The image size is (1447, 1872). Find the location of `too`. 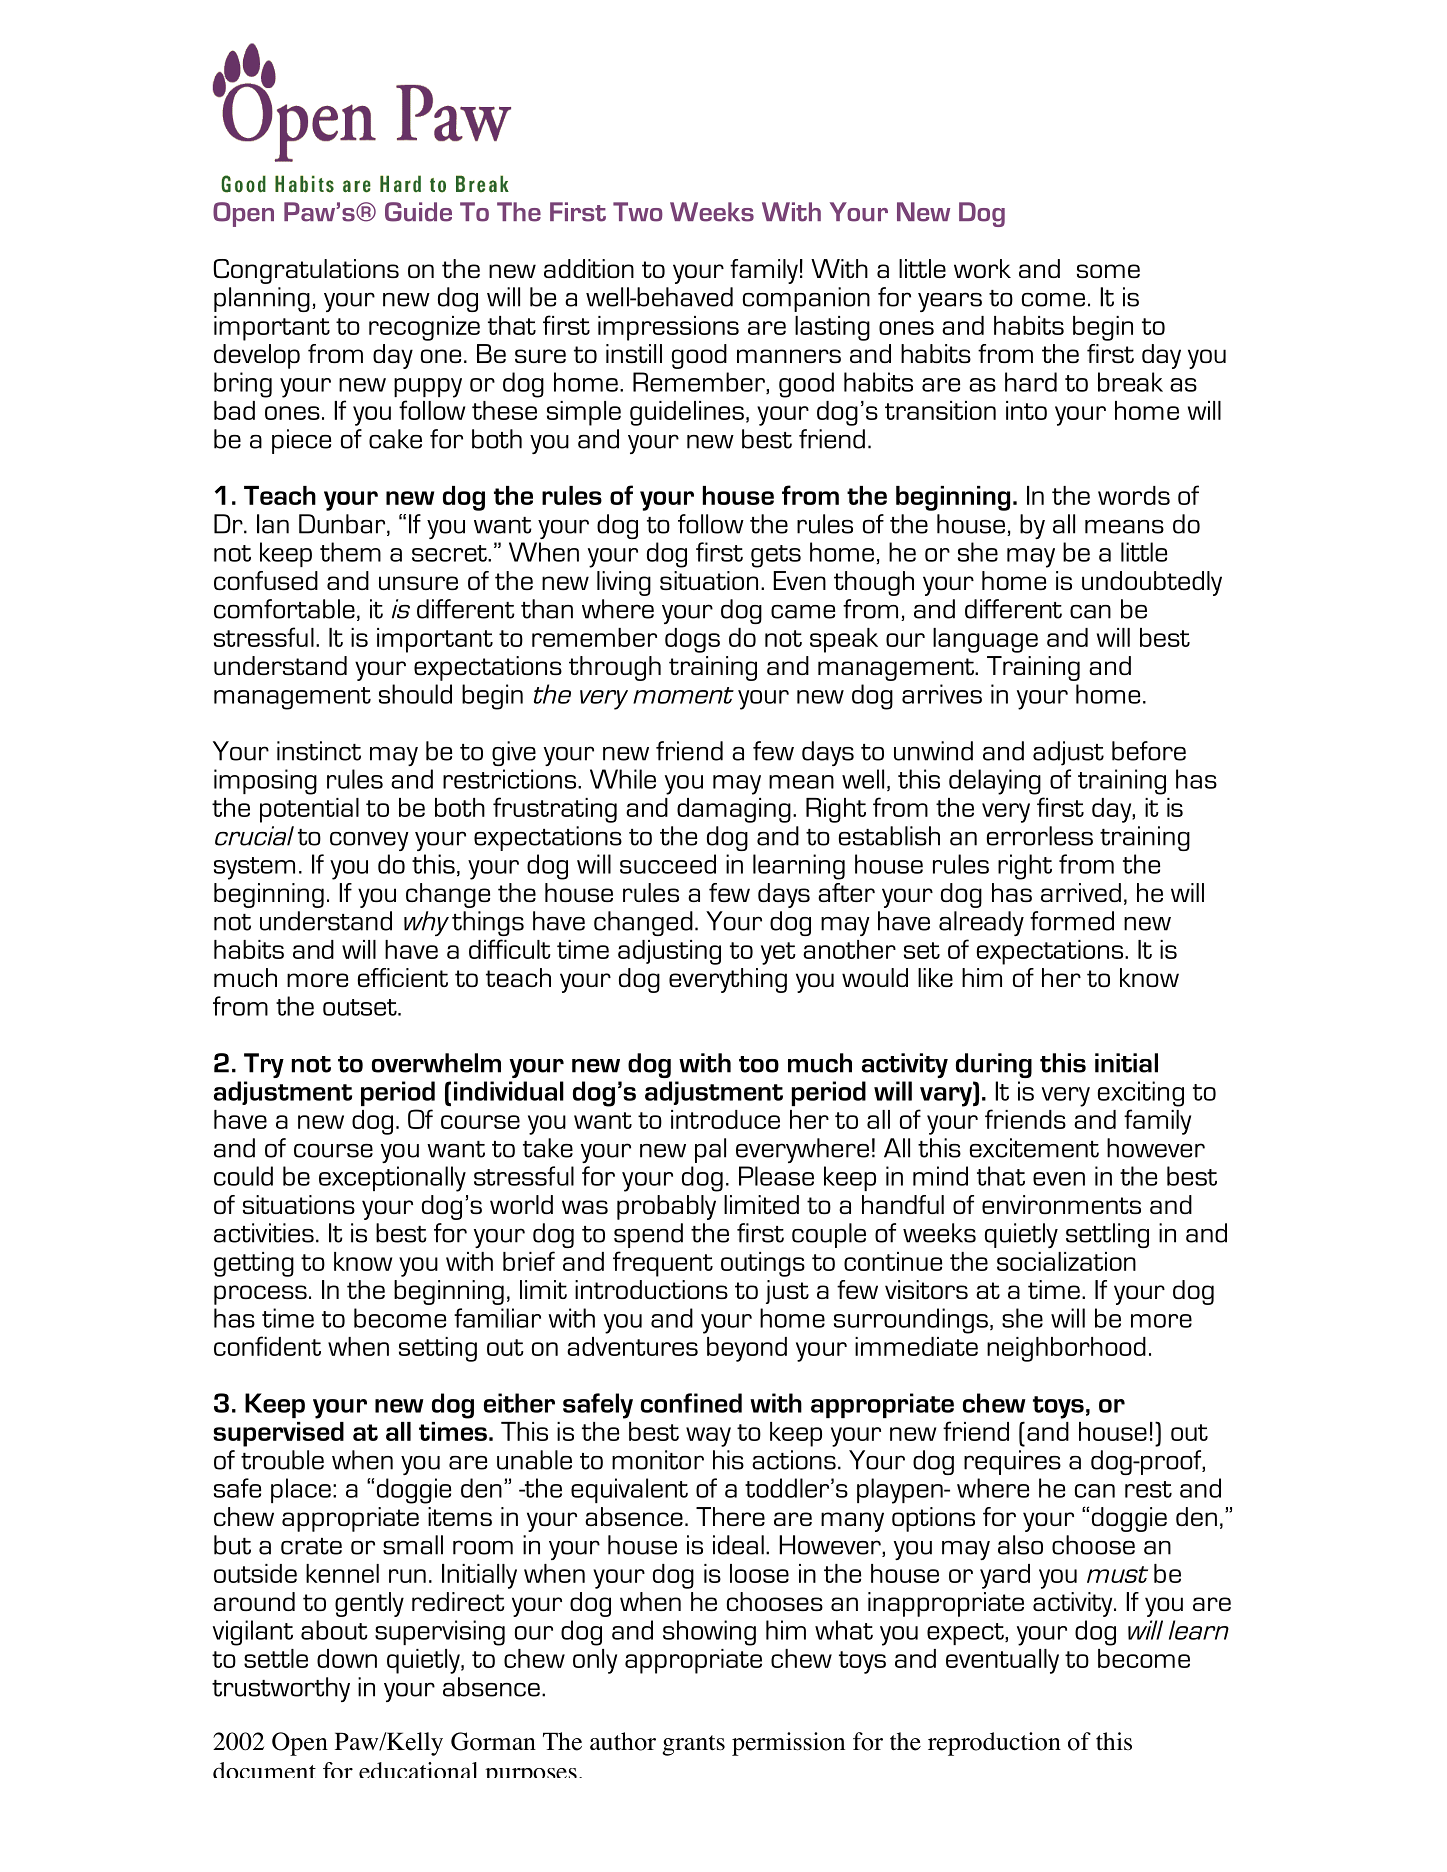

too is located at coordinates (759, 1064).
